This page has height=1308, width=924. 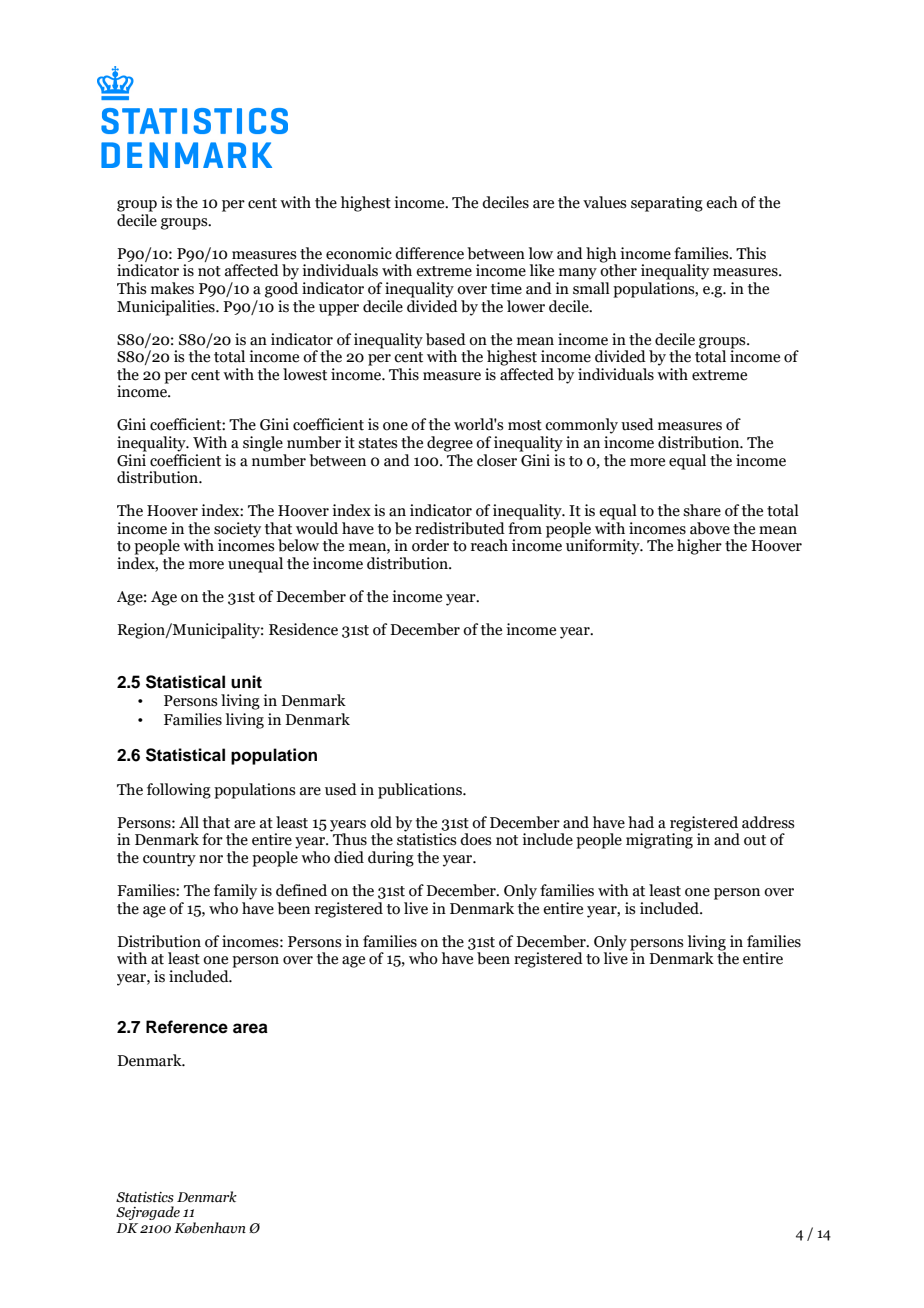 I want to click on separating, so click(x=667, y=204).
